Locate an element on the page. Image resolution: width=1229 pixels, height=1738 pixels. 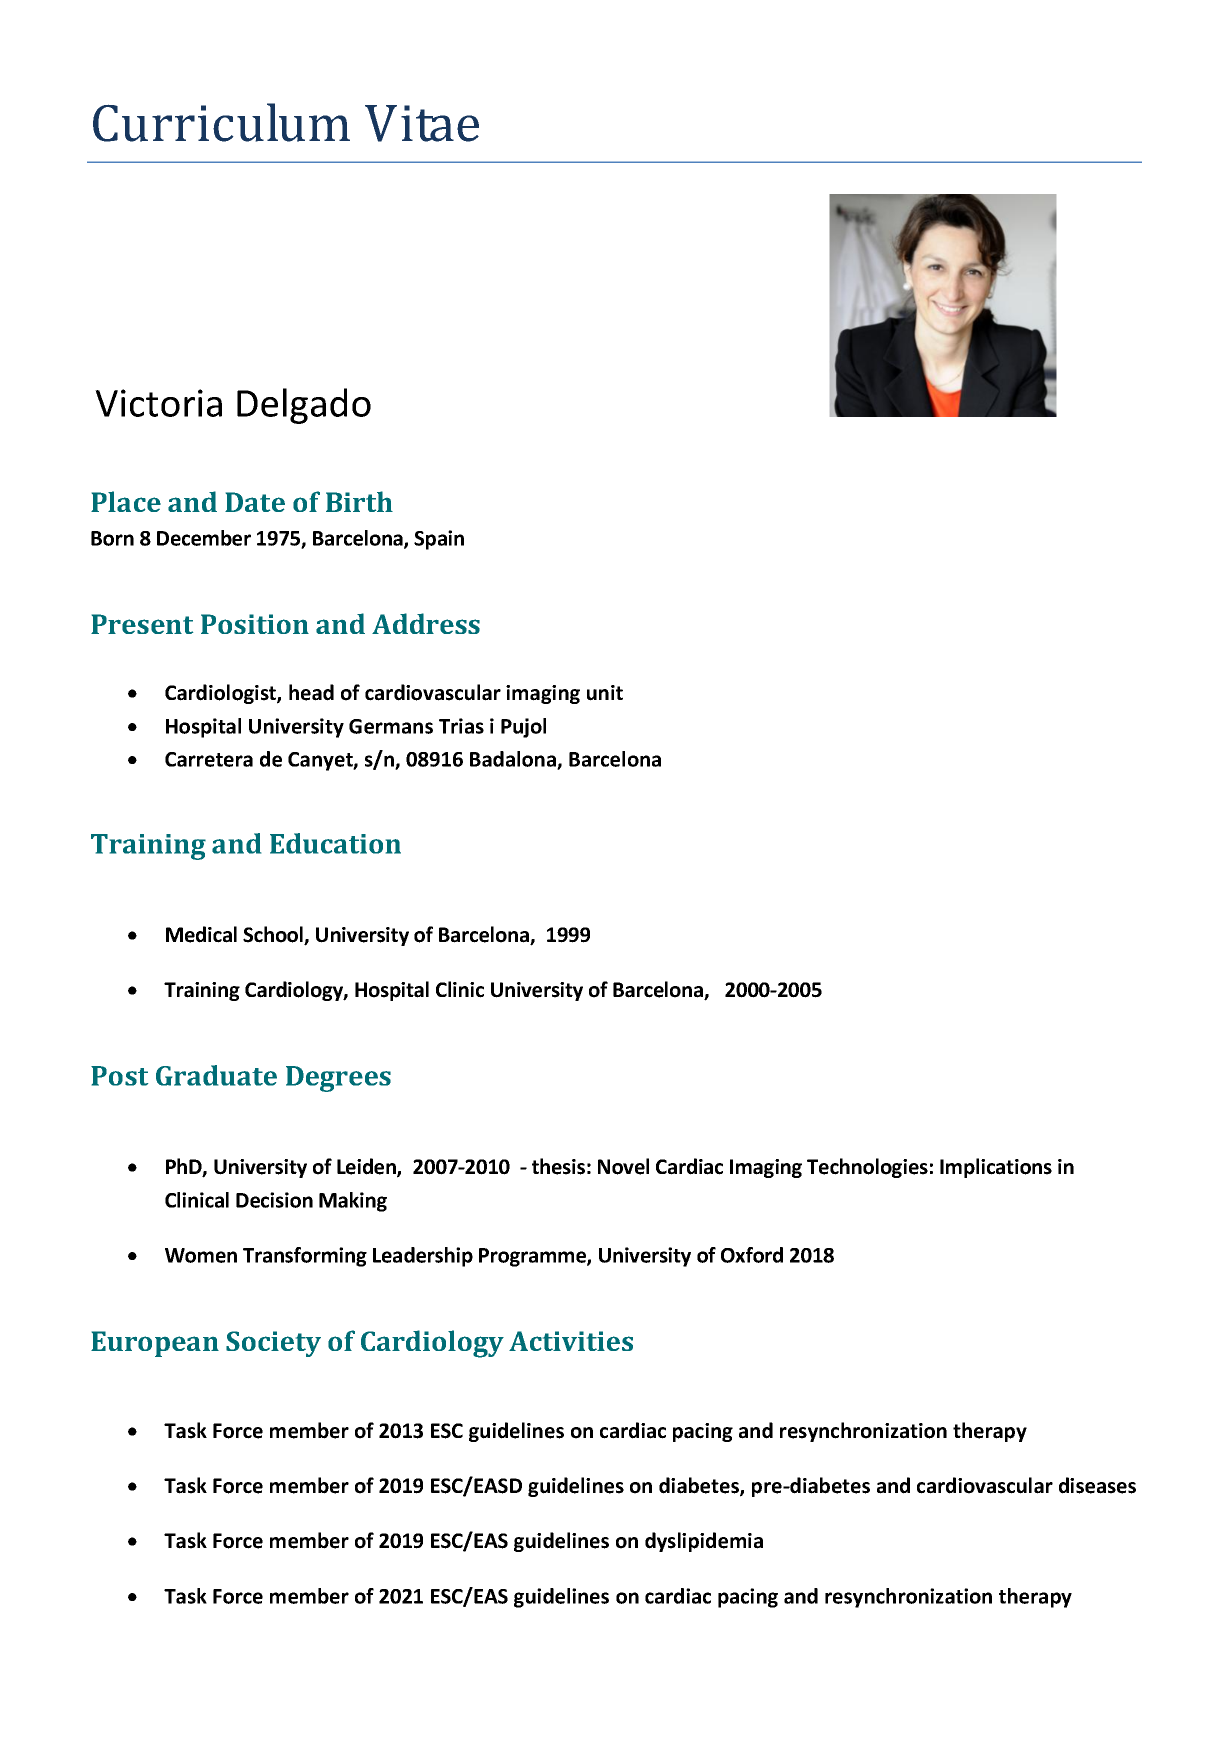
Vitae is located at coordinates (422, 123).
